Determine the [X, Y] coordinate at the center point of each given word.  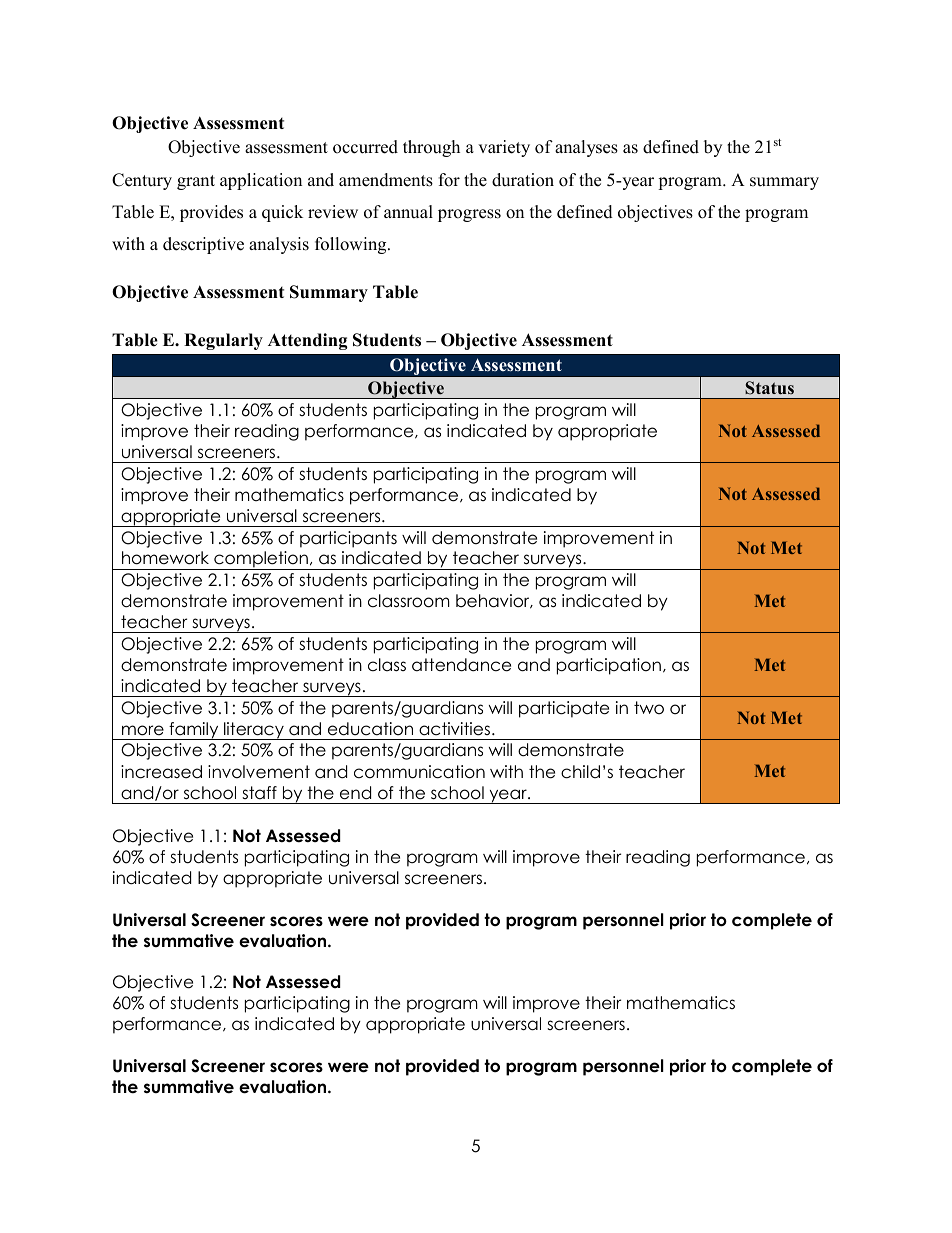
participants [348, 539]
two [649, 708]
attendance [461, 665]
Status [769, 388]
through [431, 148]
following [352, 245]
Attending [308, 341]
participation [609, 666]
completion [261, 560]
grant [196, 182]
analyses [586, 148]
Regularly [223, 341]
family [194, 731]
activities [454, 729]
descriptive [203, 245]
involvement [259, 772]
